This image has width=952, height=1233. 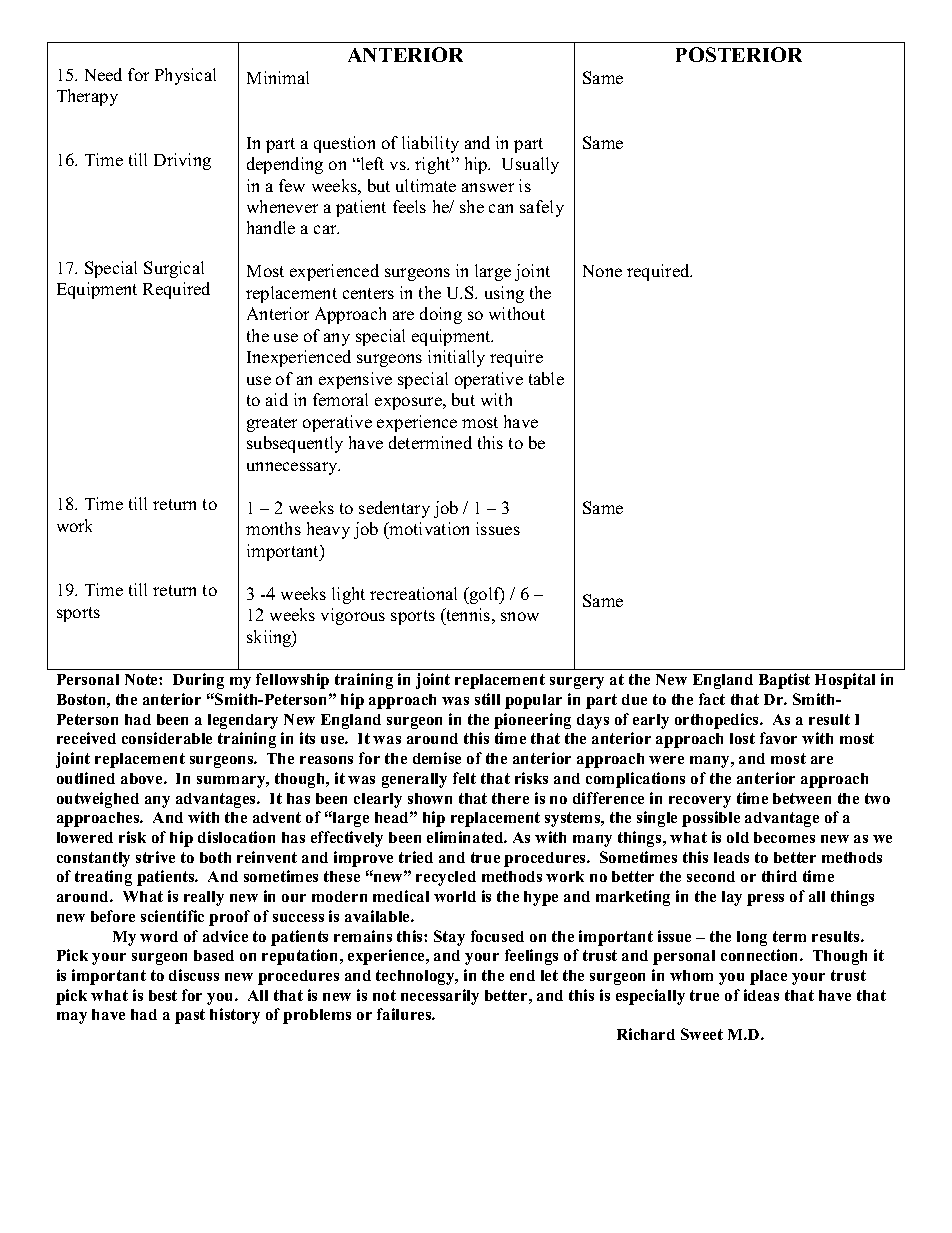 I want to click on Baptist, so click(x=784, y=681).
